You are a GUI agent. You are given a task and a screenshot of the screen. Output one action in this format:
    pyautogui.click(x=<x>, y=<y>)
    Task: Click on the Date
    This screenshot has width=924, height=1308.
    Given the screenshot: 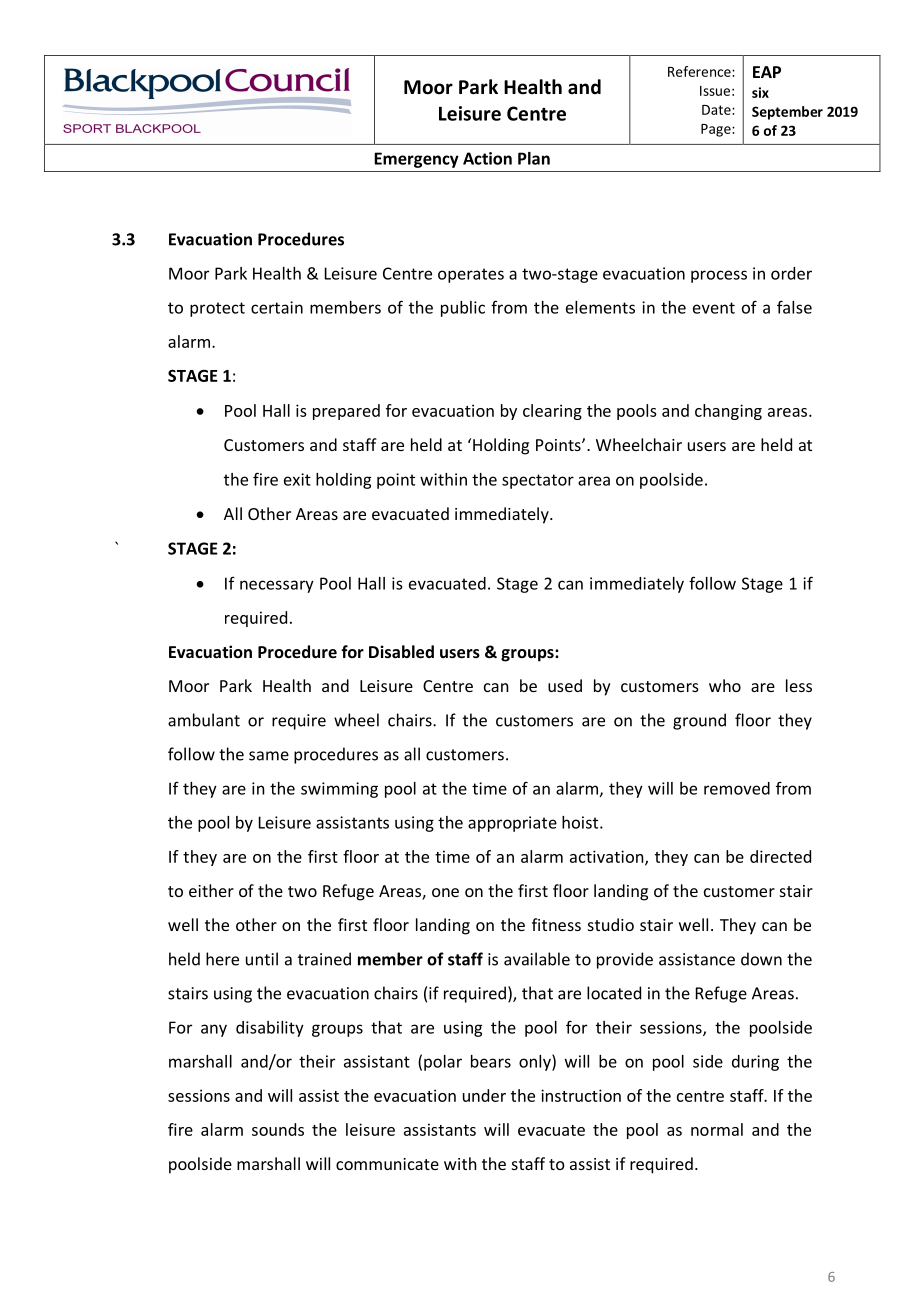 What is the action you would take?
    pyautogui.click(x=717, y=110)
